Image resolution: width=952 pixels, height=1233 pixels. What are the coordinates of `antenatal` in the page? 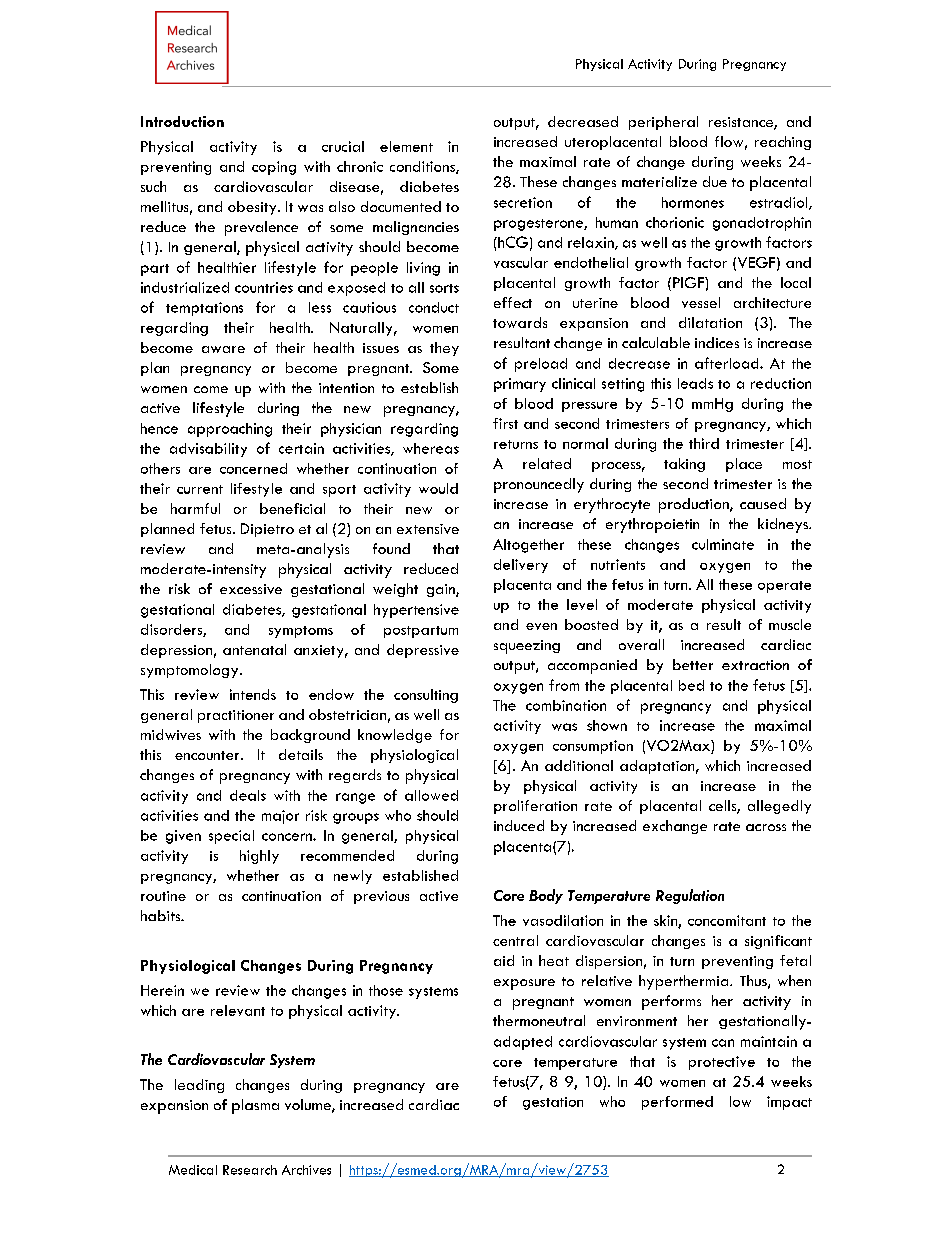 It's located at (254, 649).
